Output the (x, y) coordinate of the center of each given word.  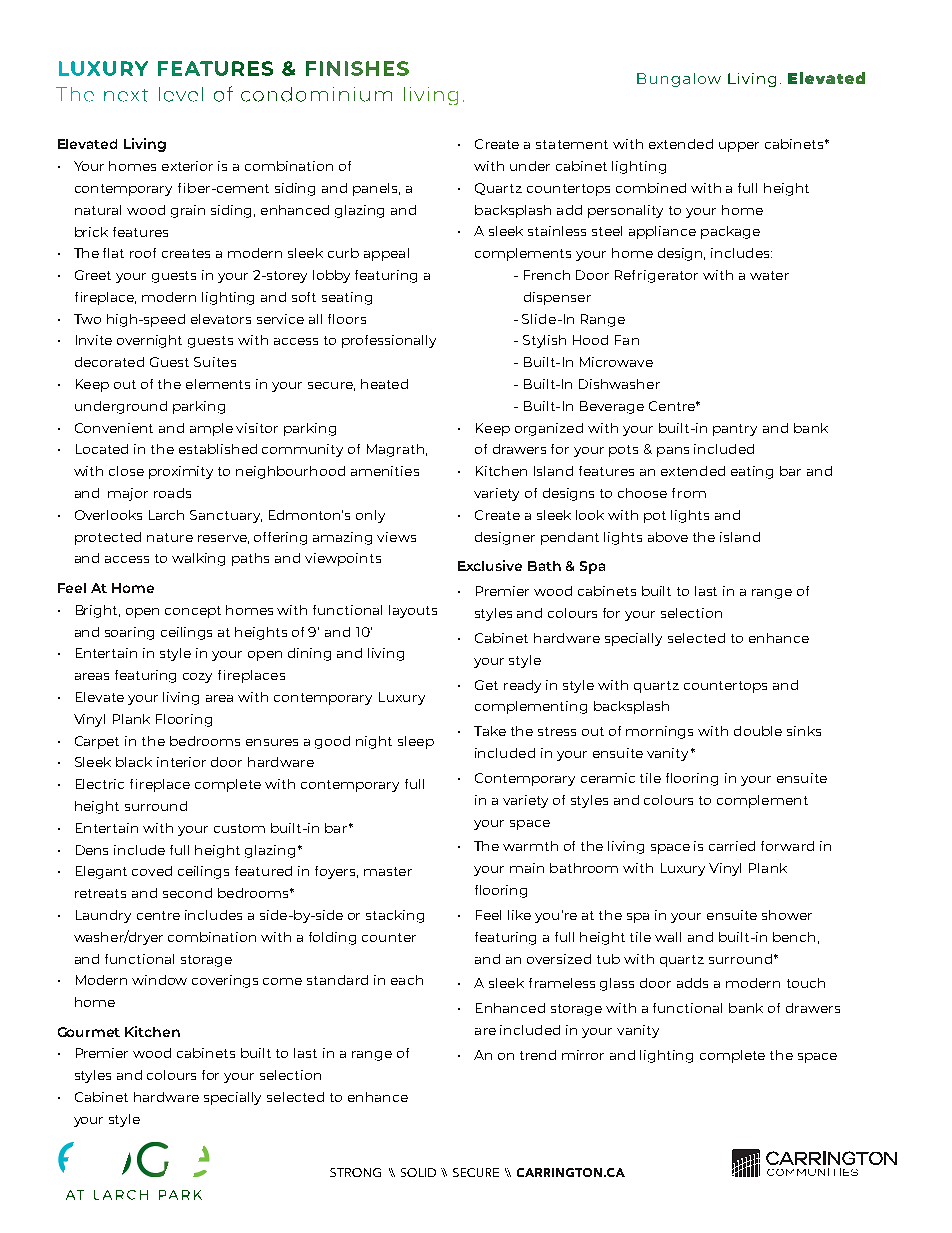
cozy (197, 678)
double (758, 731)
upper (739, 147)
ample (211, 429)
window (159, 980)
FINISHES (357, 68)
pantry (735, 430)
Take (490, 731)
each (407, 980)
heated (384, 384)
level (181, 94)
